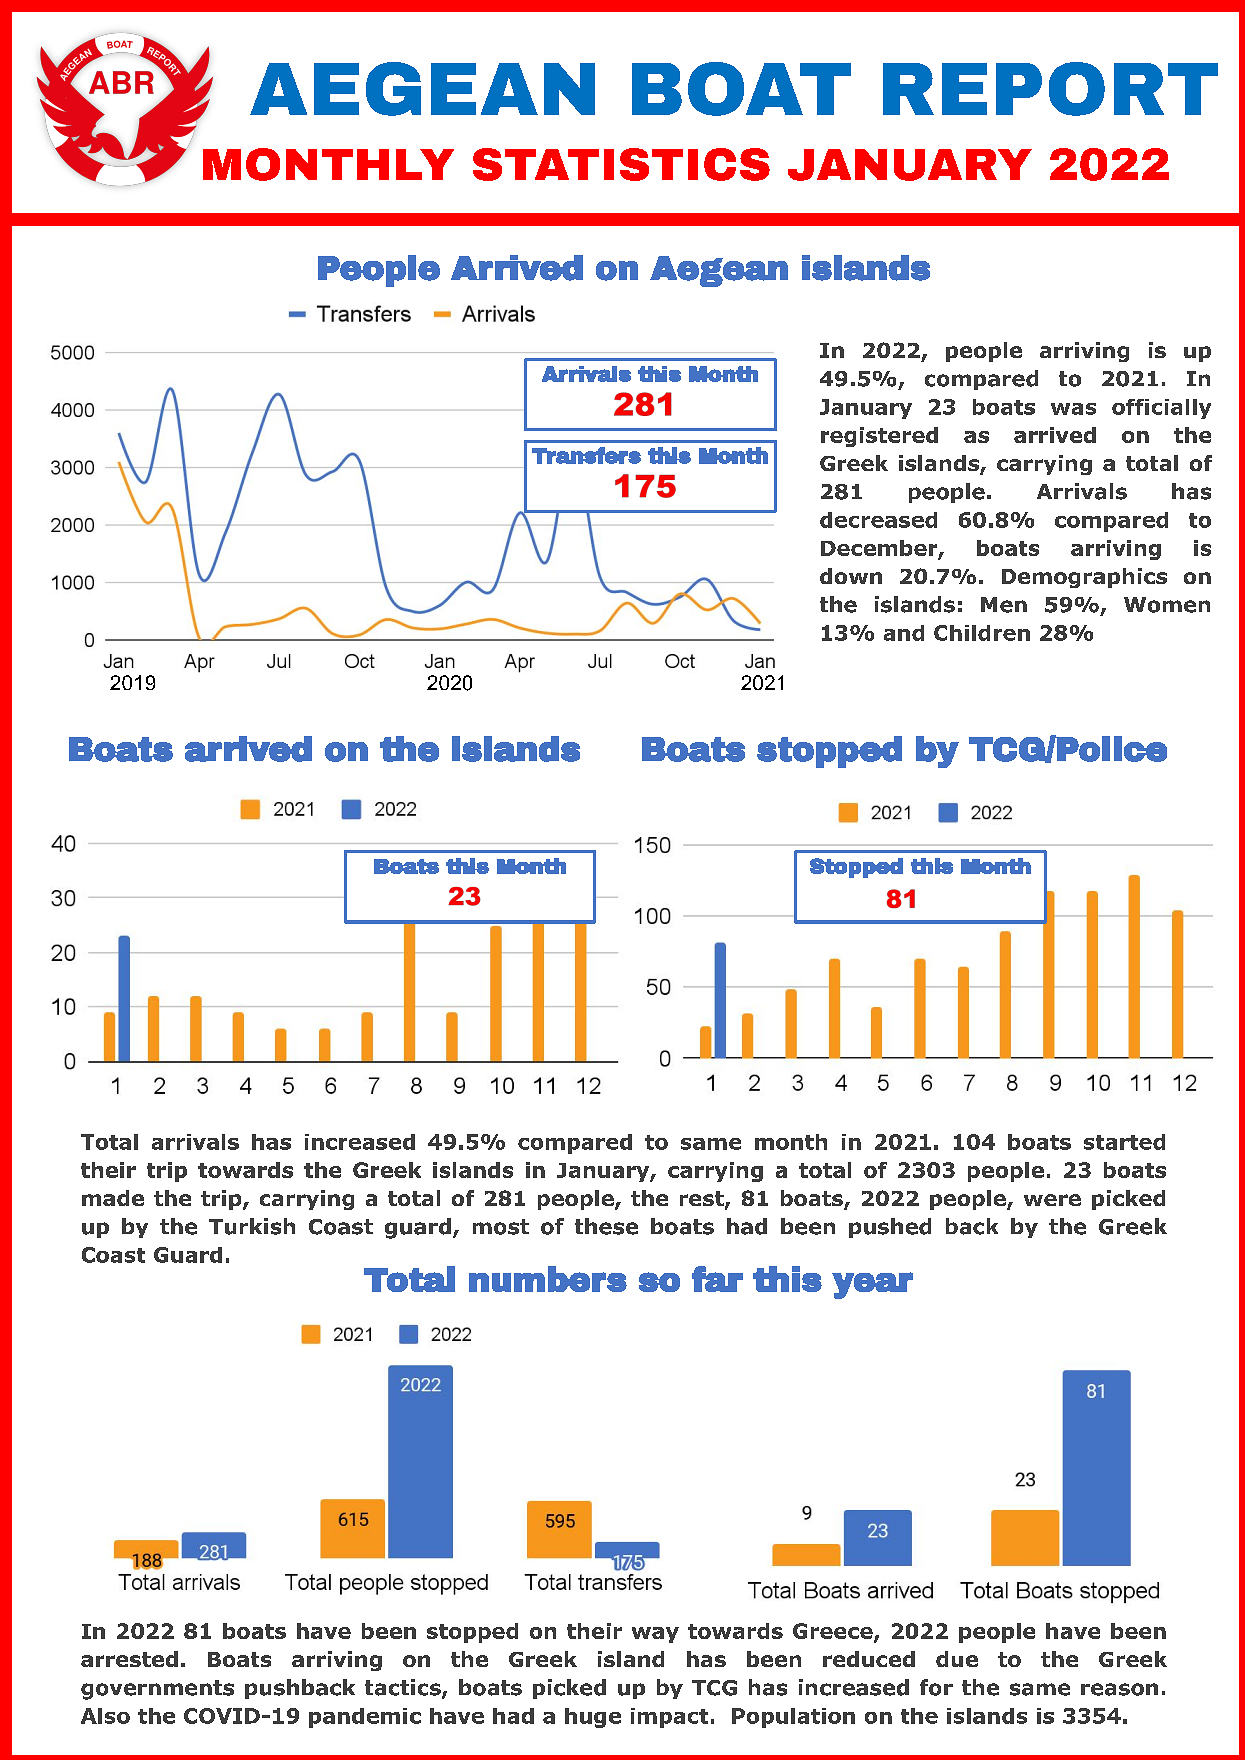 The height and width of the document is (1760, 1245). Describe the element at coordinates (1050, 89) in the document. I see `REPORT` at that location.
